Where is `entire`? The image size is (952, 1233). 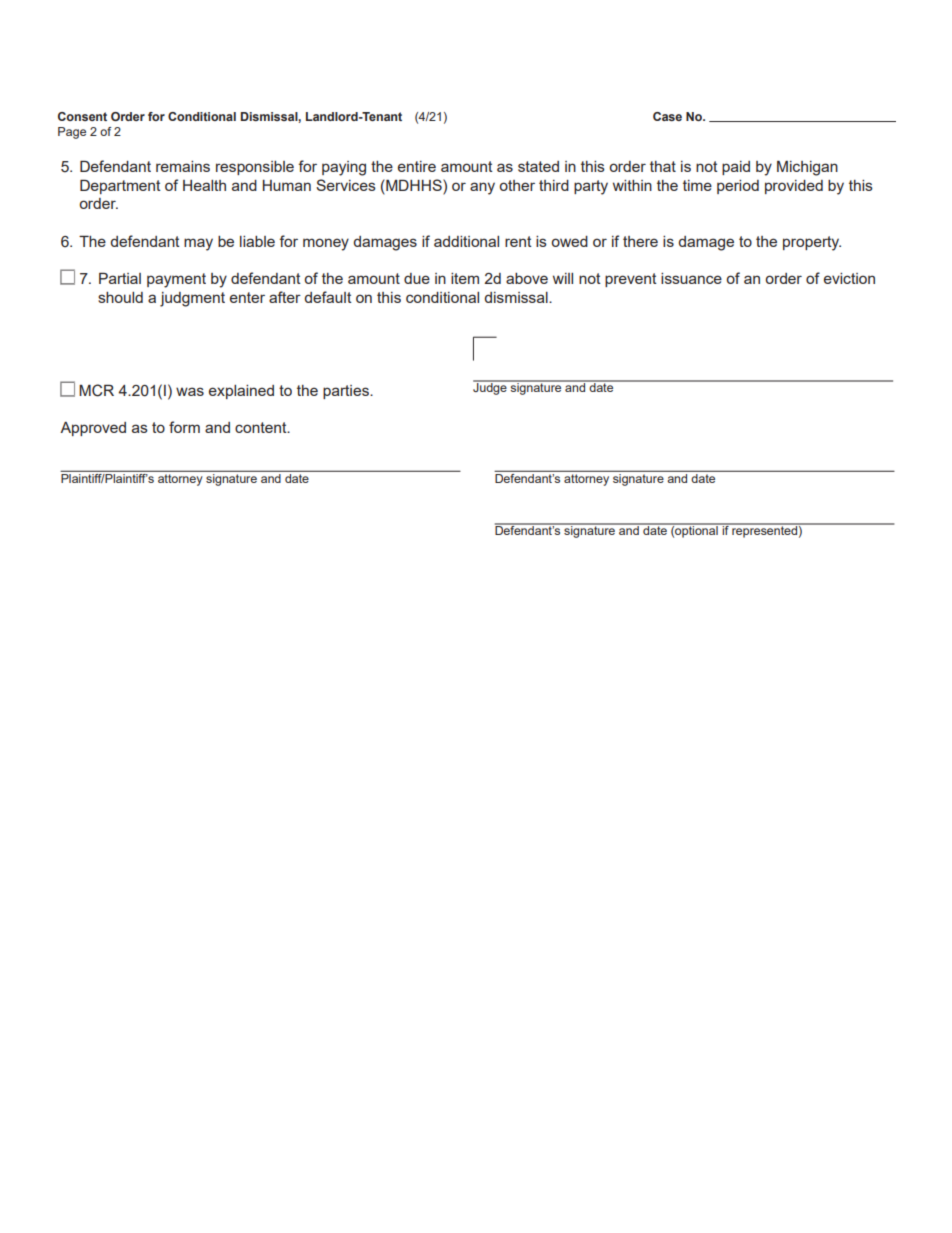 entire is located at coordinates (417, 166).
